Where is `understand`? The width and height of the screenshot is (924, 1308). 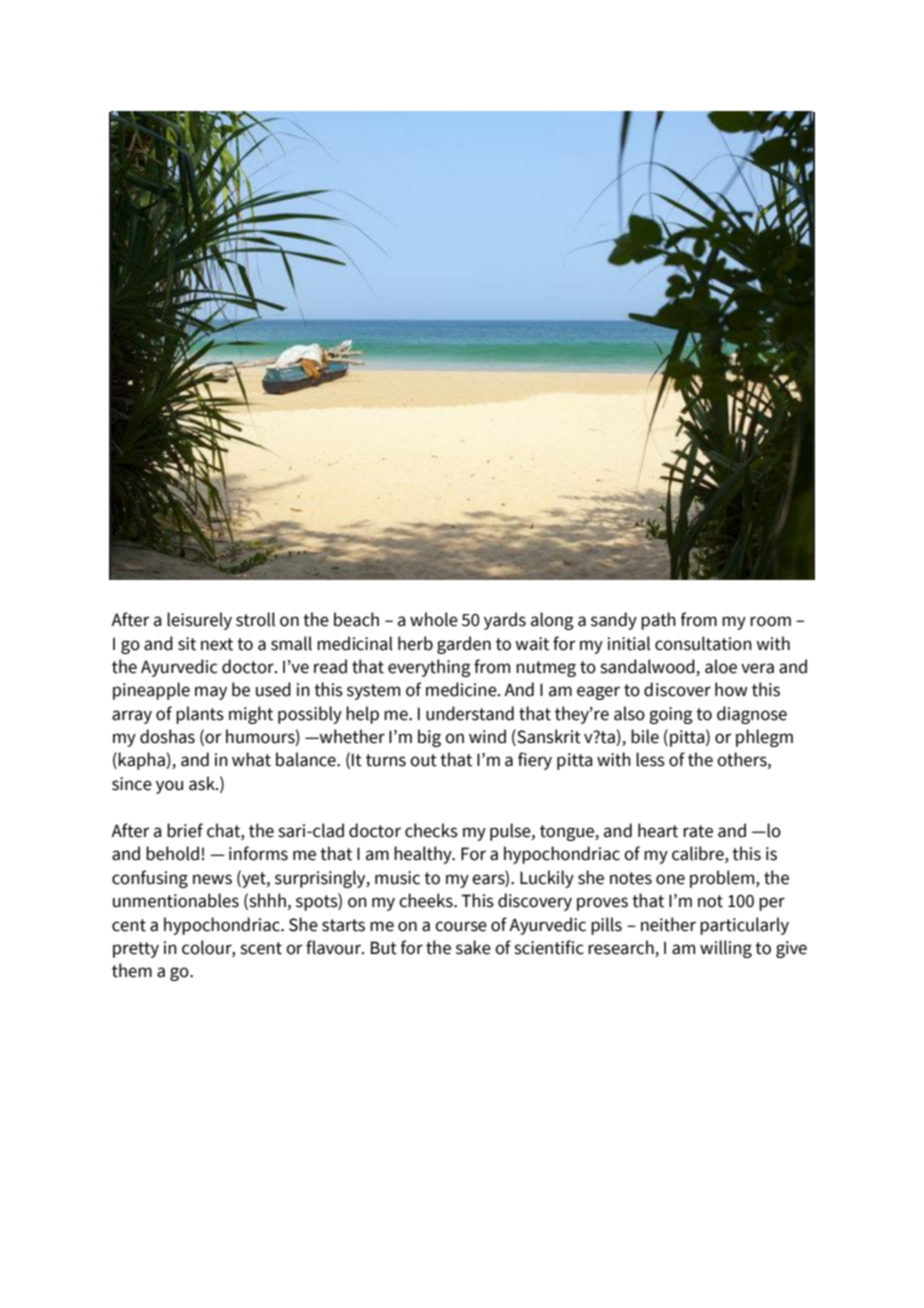 understand is located at coordinates (470, 713).
